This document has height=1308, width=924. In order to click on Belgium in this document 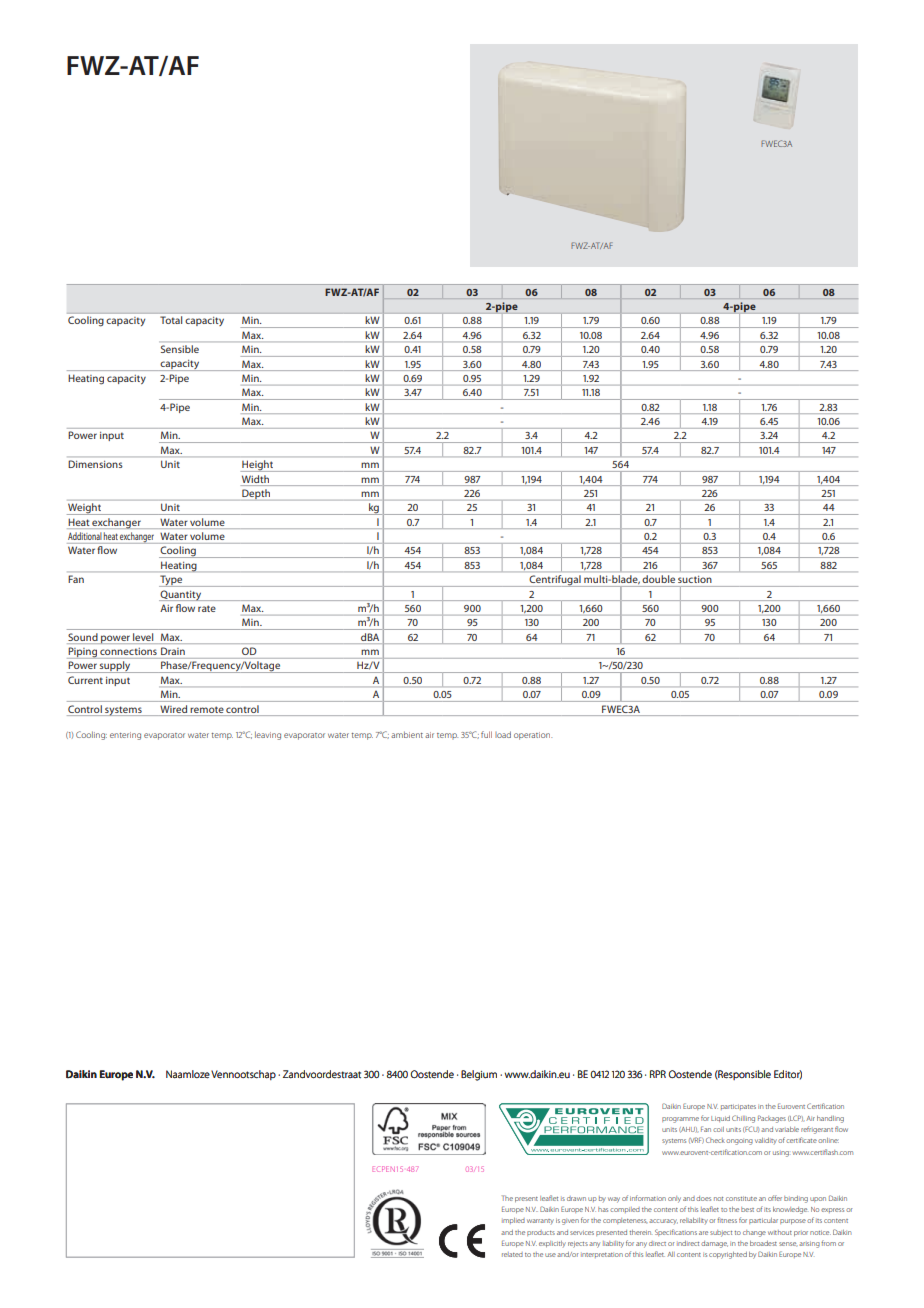, I will do `click(479, 1075)`.
